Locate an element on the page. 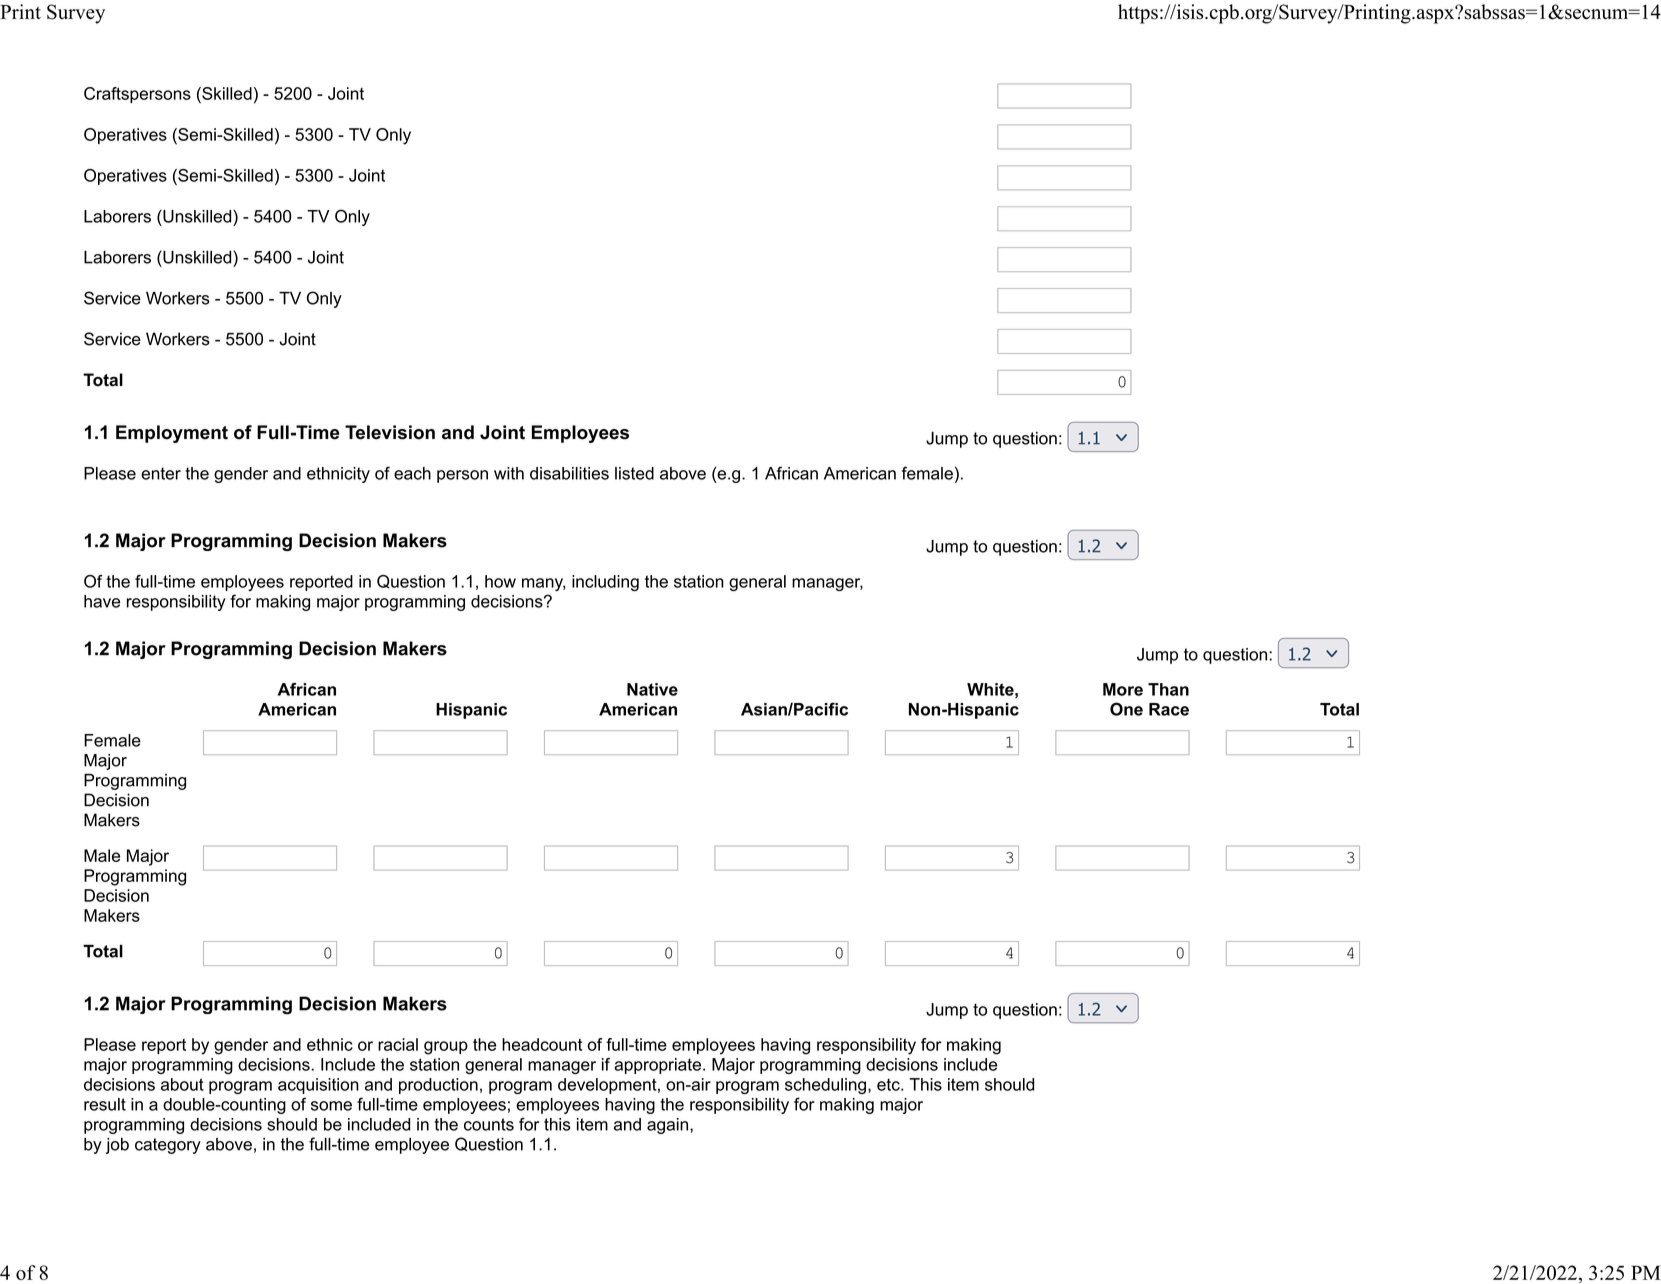 The image size is (1661, 1284). disabilities is located at coordinates (569, 473).
